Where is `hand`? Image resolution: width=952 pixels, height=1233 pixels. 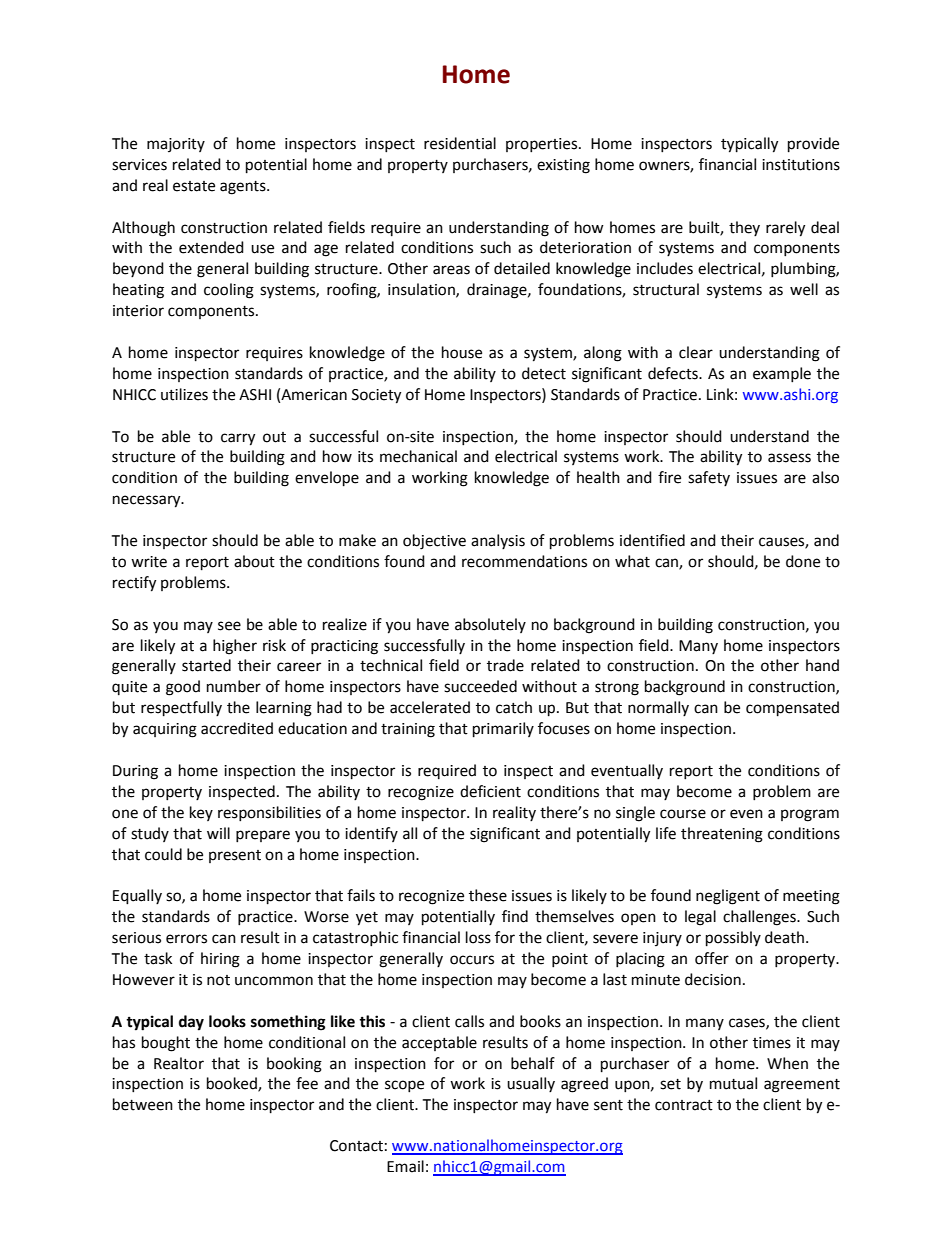
hand is located at coordinates (822, 665).
